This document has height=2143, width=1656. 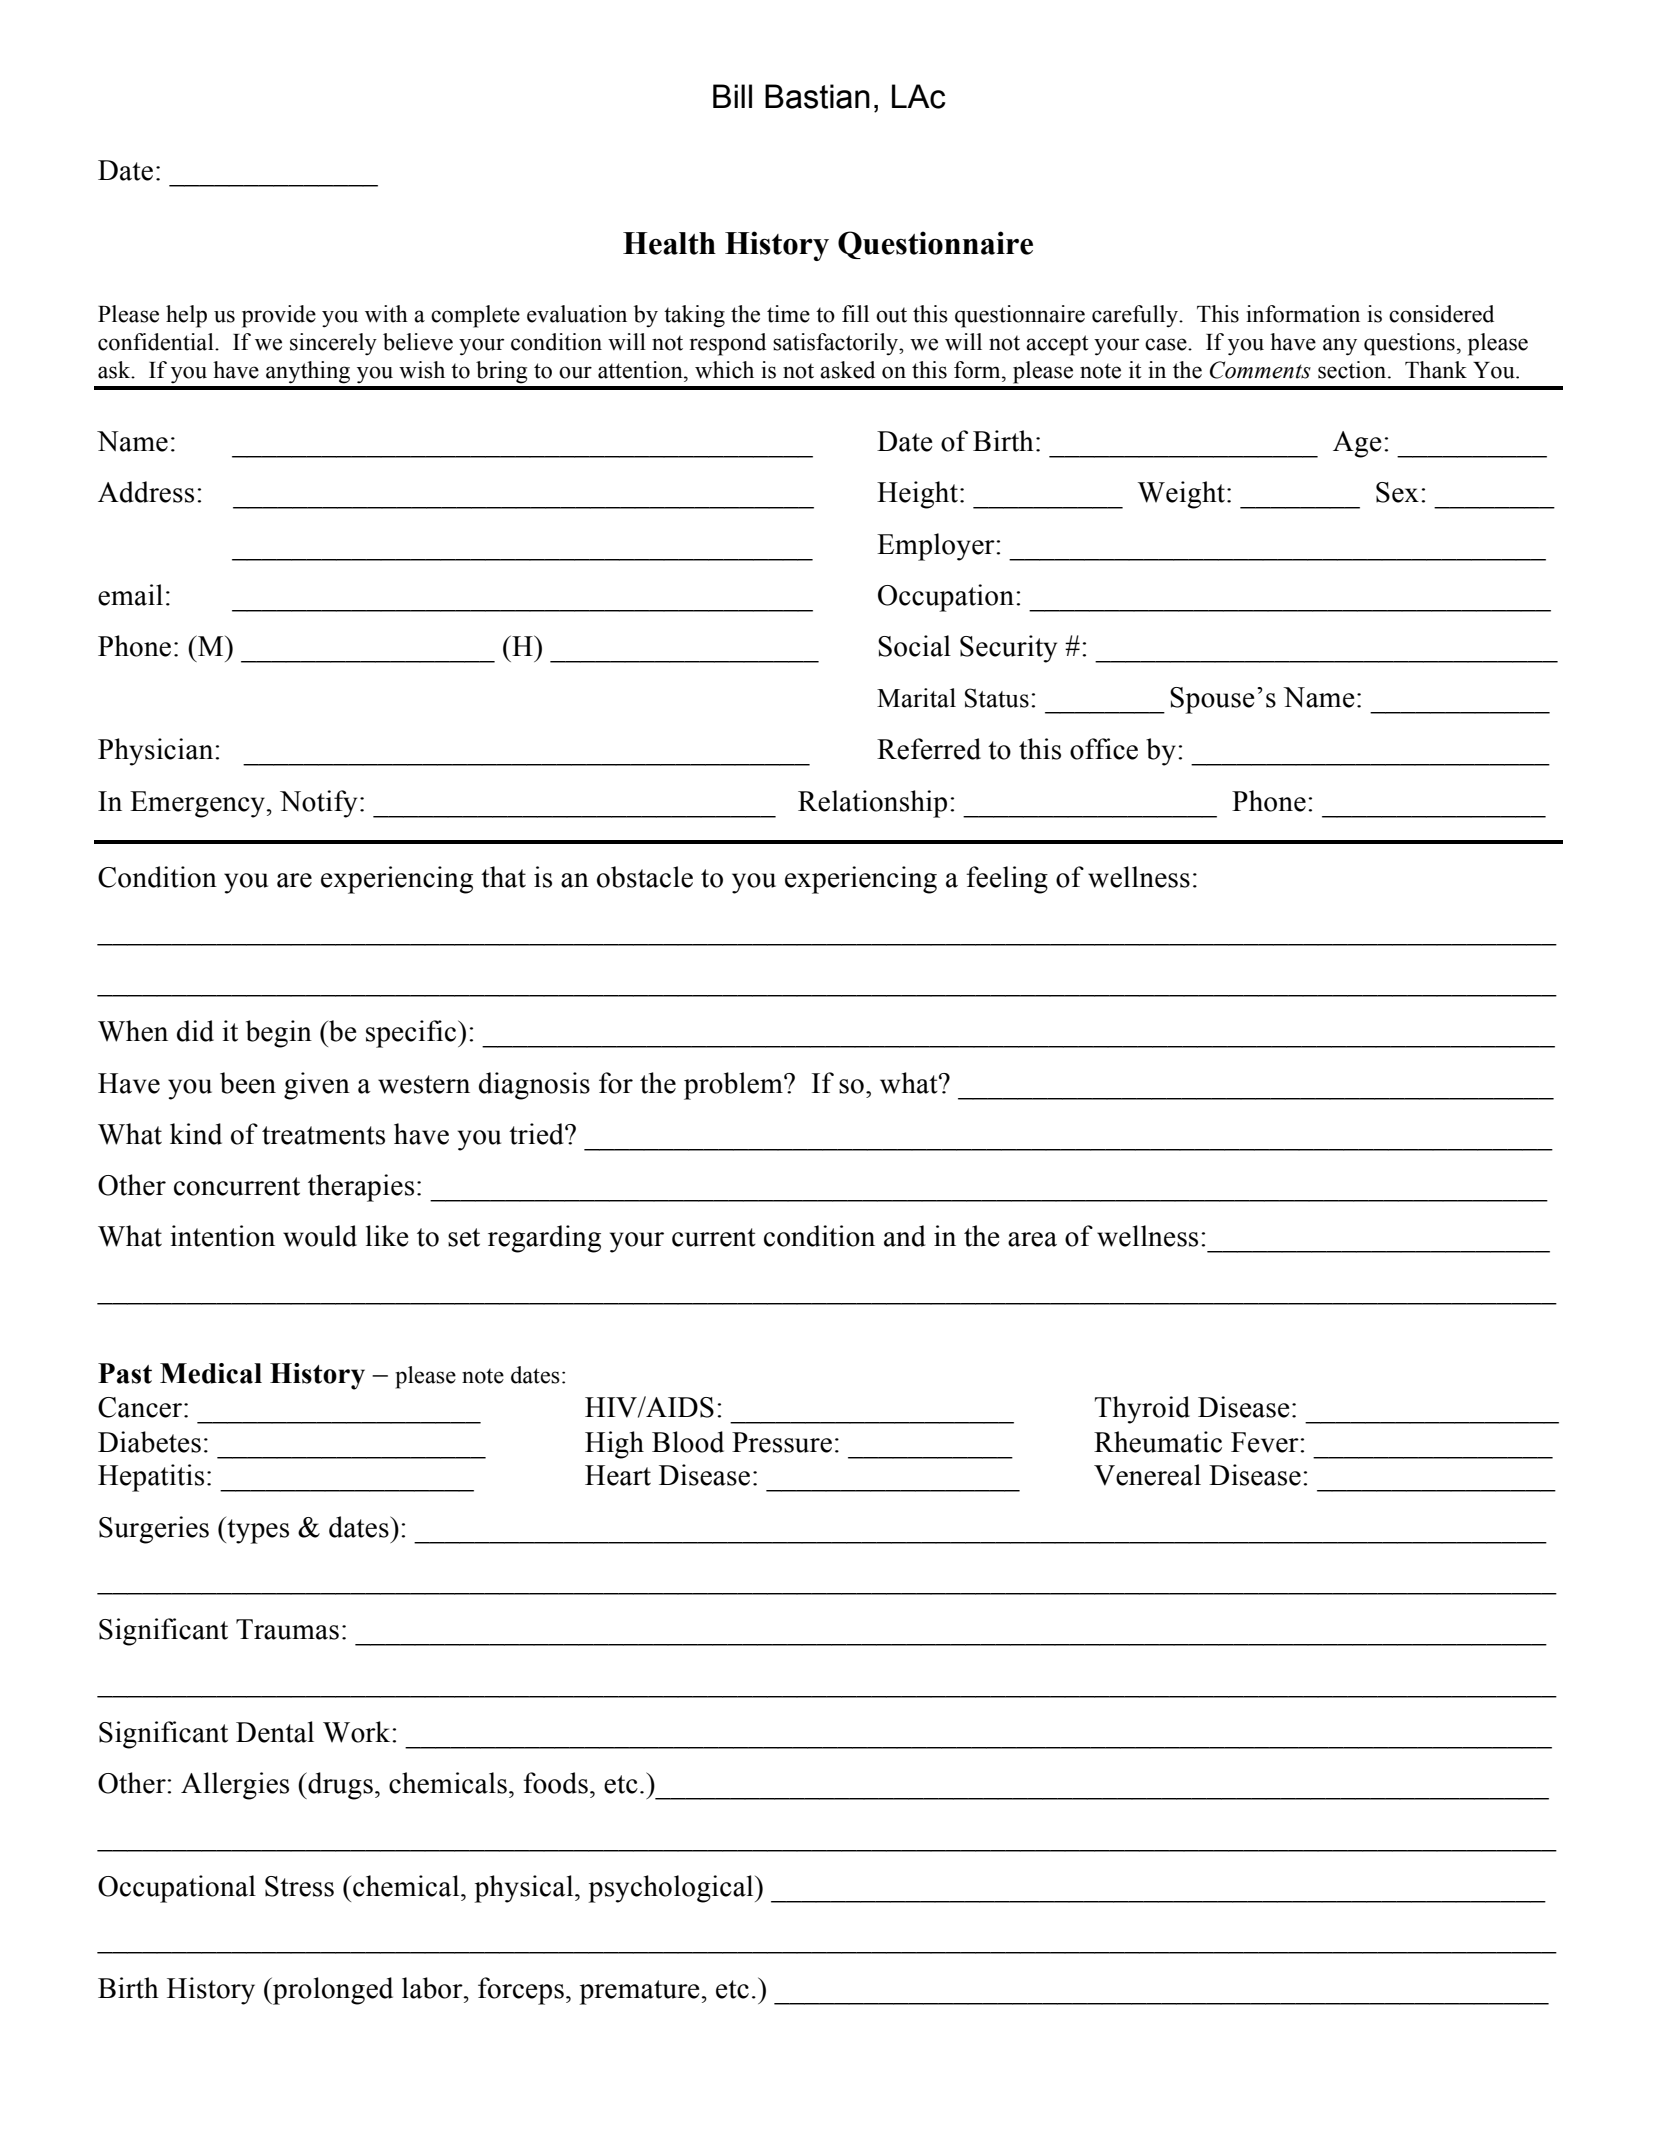 I want to click on begin, so click(x=279, y=1034).
